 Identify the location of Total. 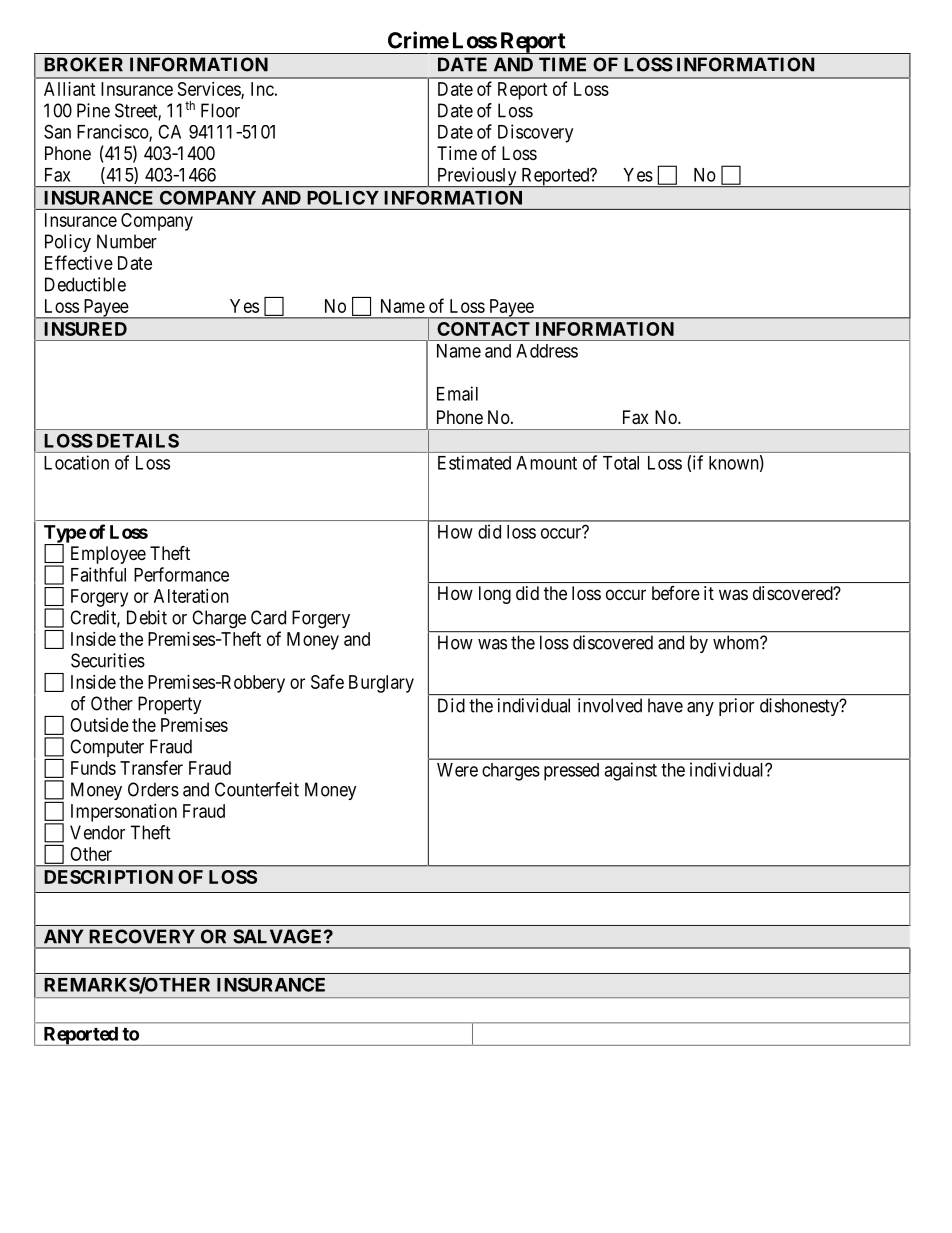
(621, 463).
